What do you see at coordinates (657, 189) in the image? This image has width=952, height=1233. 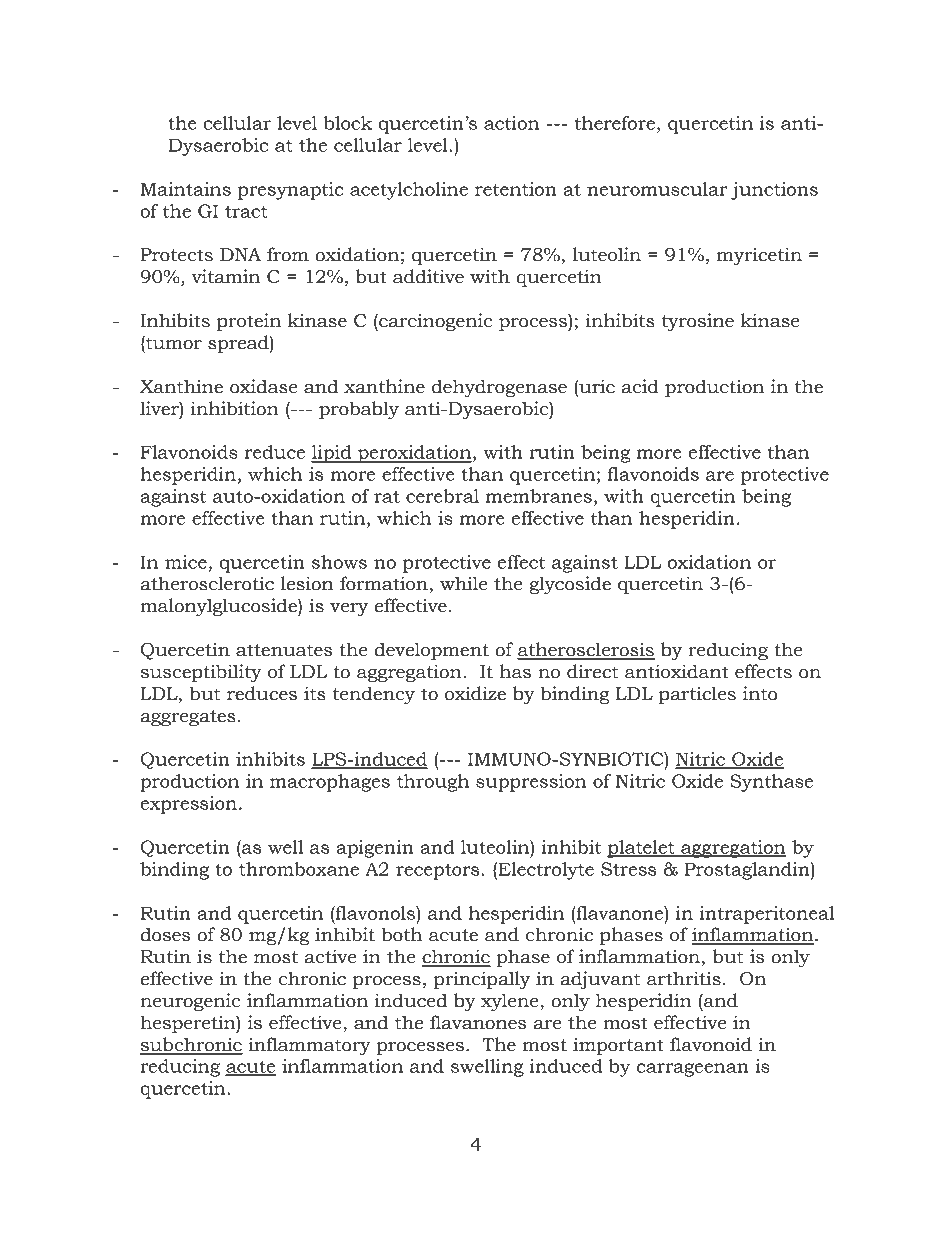 I see `neuromuscular` at bounding box center [657, 189].
